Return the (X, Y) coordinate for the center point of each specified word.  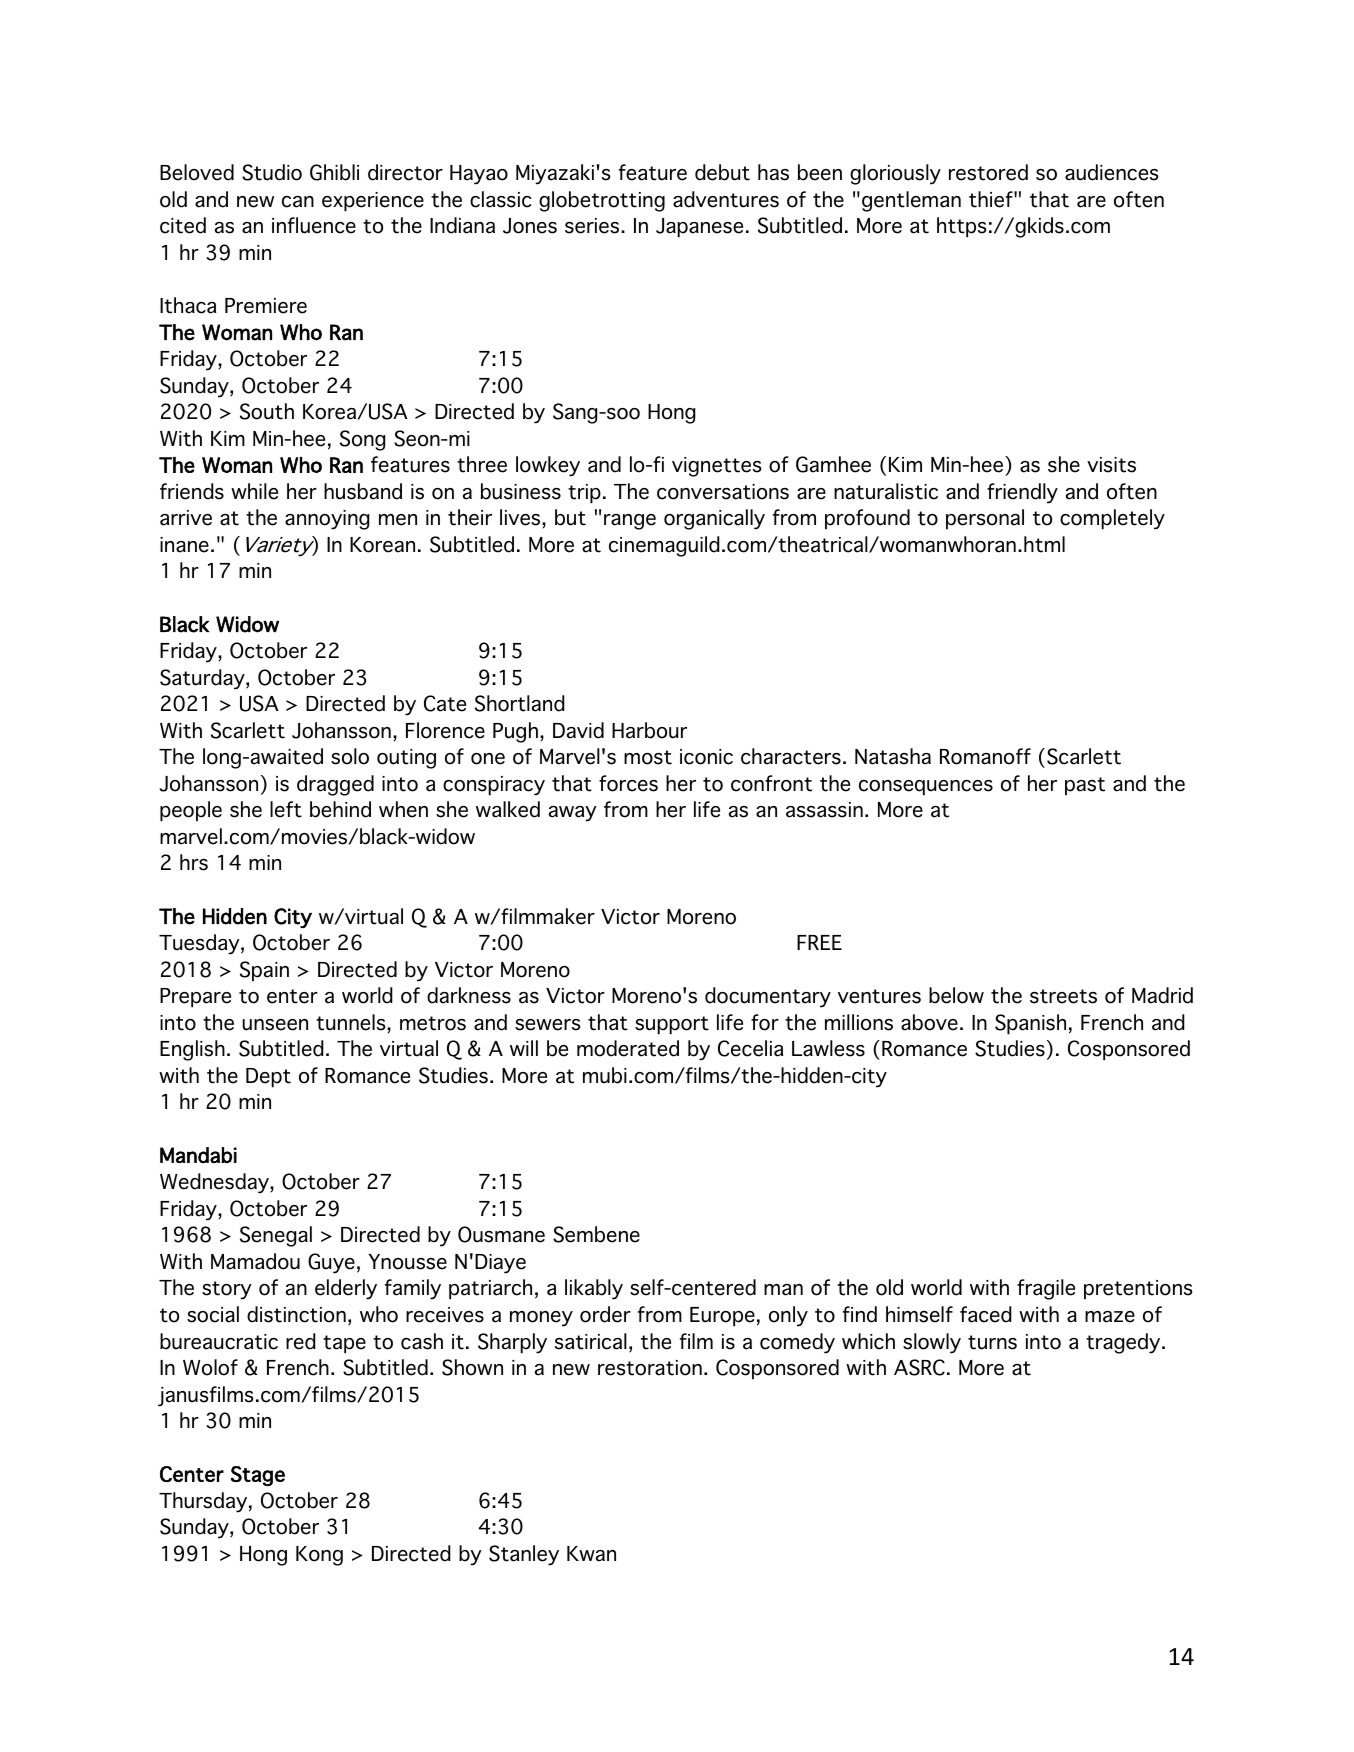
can (298, 202)
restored (988, 172)
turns (992, 1342)
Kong (319, 1556)
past (1085, 786)
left (286, 809)
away (573, 814)
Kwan (591, 1554)
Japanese (699, 228)
